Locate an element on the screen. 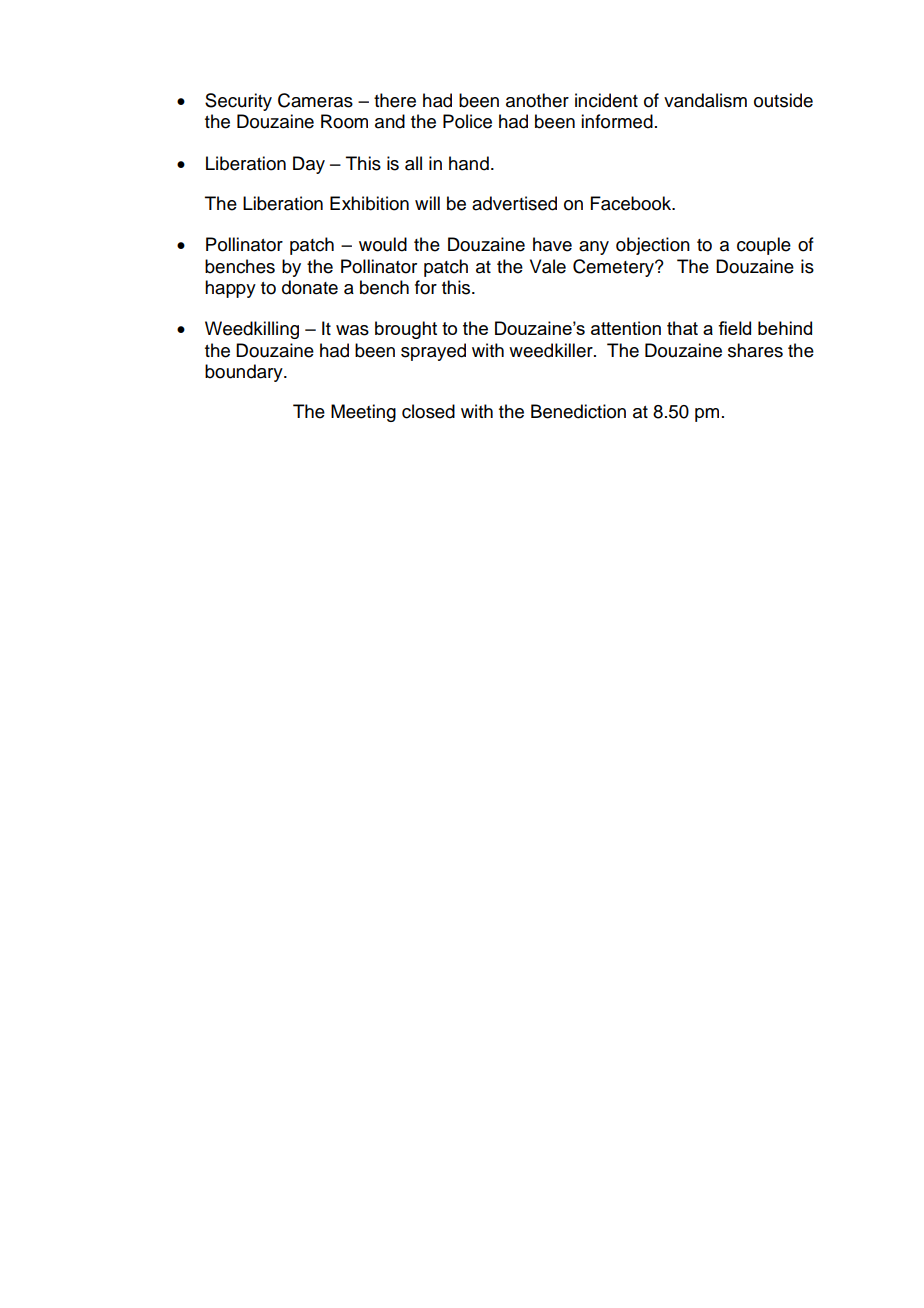  couple is located at coordinates (764, 246).
